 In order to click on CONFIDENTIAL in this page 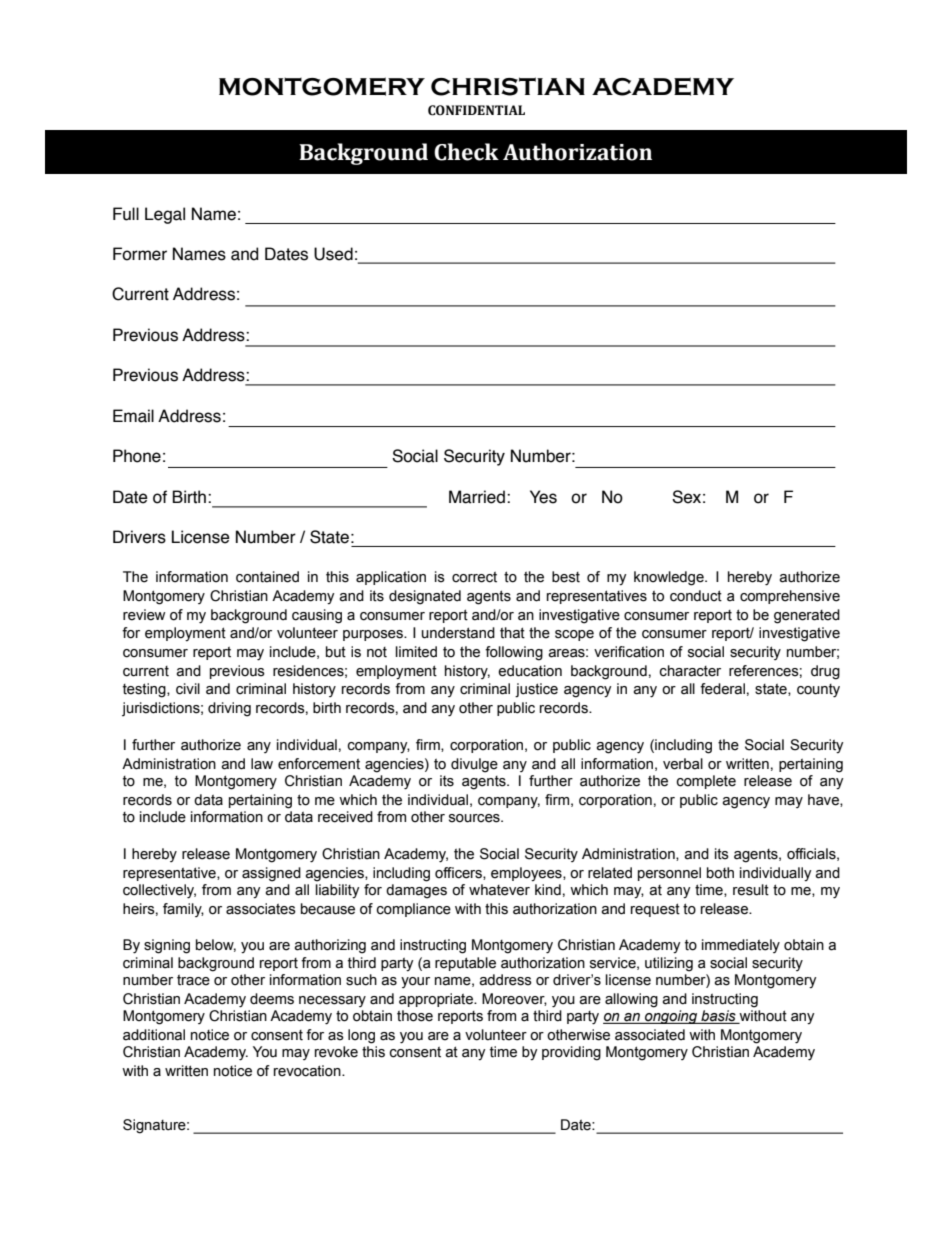, I will do `click(476, 110)`.
